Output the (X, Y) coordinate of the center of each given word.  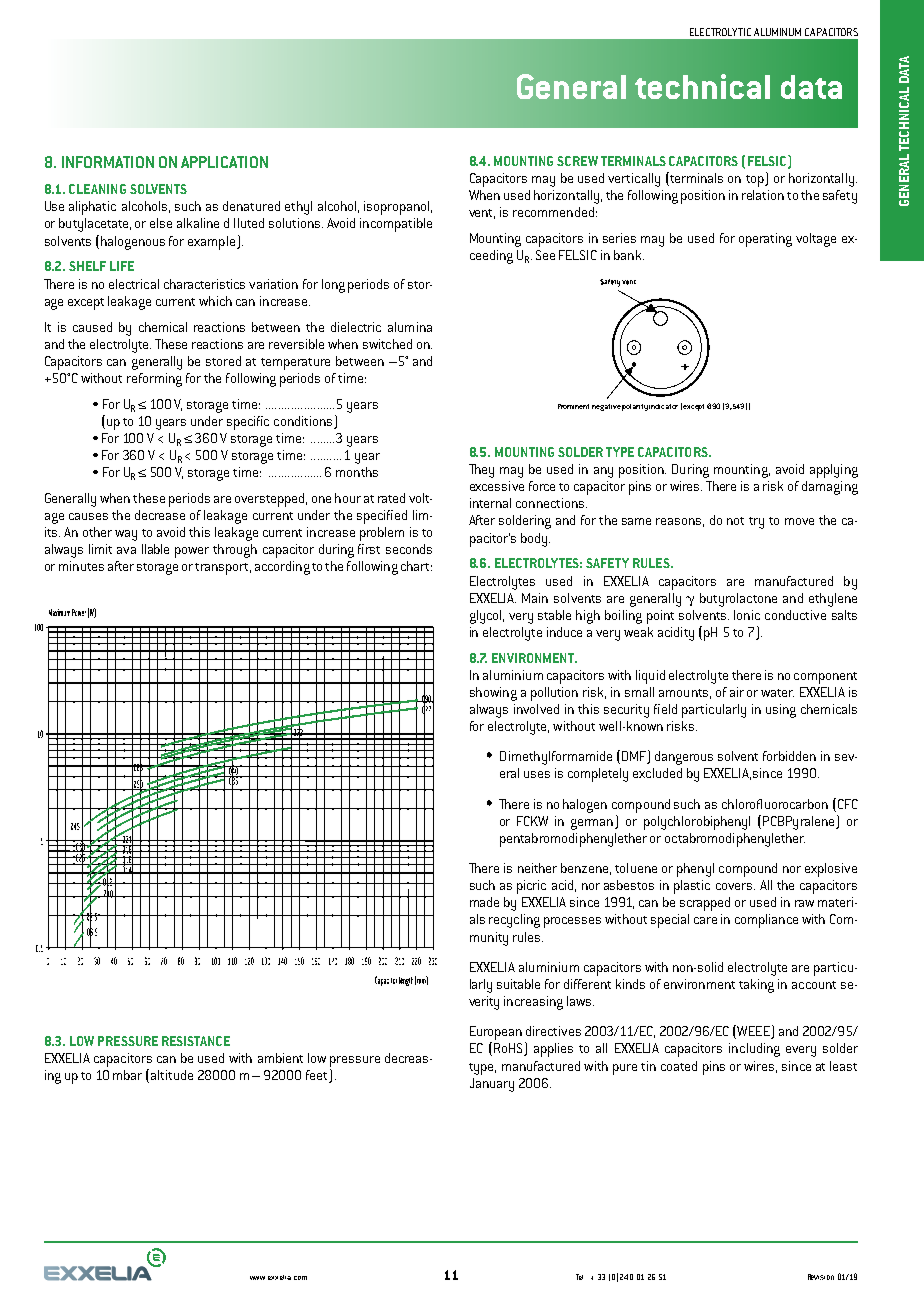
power (192, 552)
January (492, 1085)
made (484, 902)
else (161, 223)
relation (763, 195)
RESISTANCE (196, 1041)
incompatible (396, 225)
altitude (172, 1075)
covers (735, 886)
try (756, 523)
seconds (409, 549)
